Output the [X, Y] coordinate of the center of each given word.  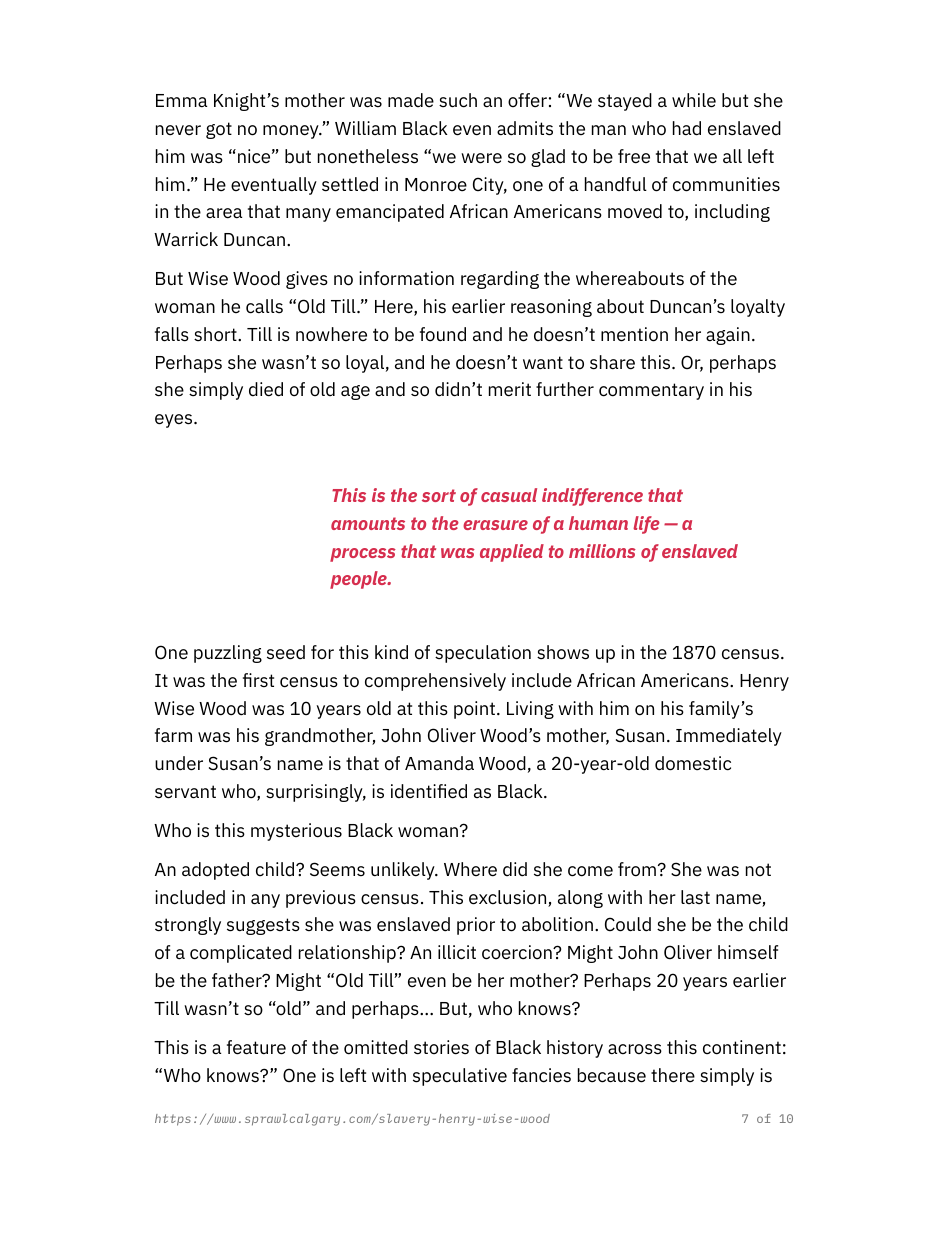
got [219, 130]
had [687, 128]
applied [512, 553]
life [646, 525]
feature [256, 1047]
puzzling [228, 654]
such [458, 100]
